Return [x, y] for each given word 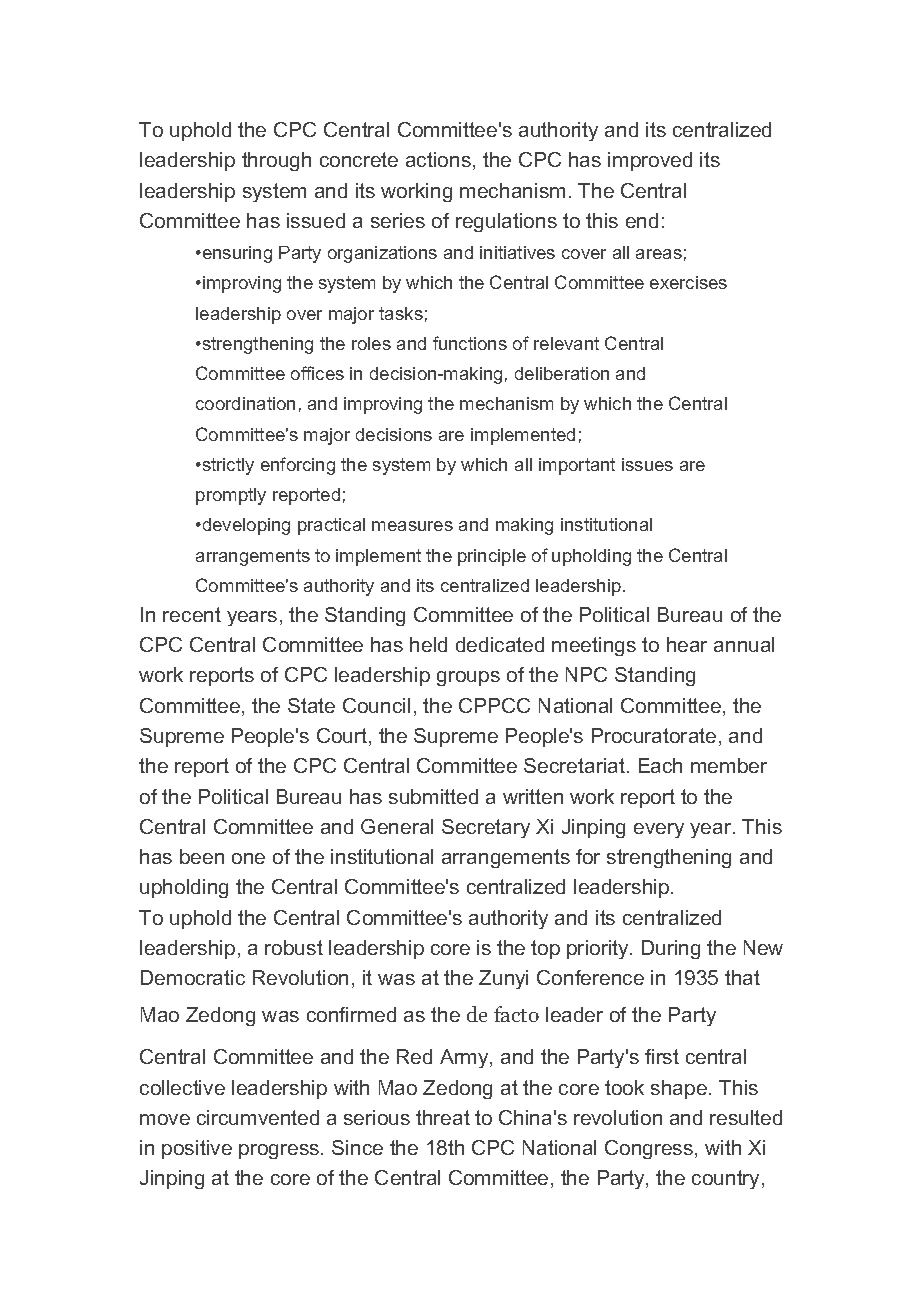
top [545, 949]
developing [245, 526]
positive [197, 1149]
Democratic [193, 977]
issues [647, 464]
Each [660, 765]
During [671, 949]
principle [492, 557]
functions [470, 343]
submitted [433, 796]
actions [438, 159]
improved [650, 161]
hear [687, 644]
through [276, 161]
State [311, 705]
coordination [245, 403]
